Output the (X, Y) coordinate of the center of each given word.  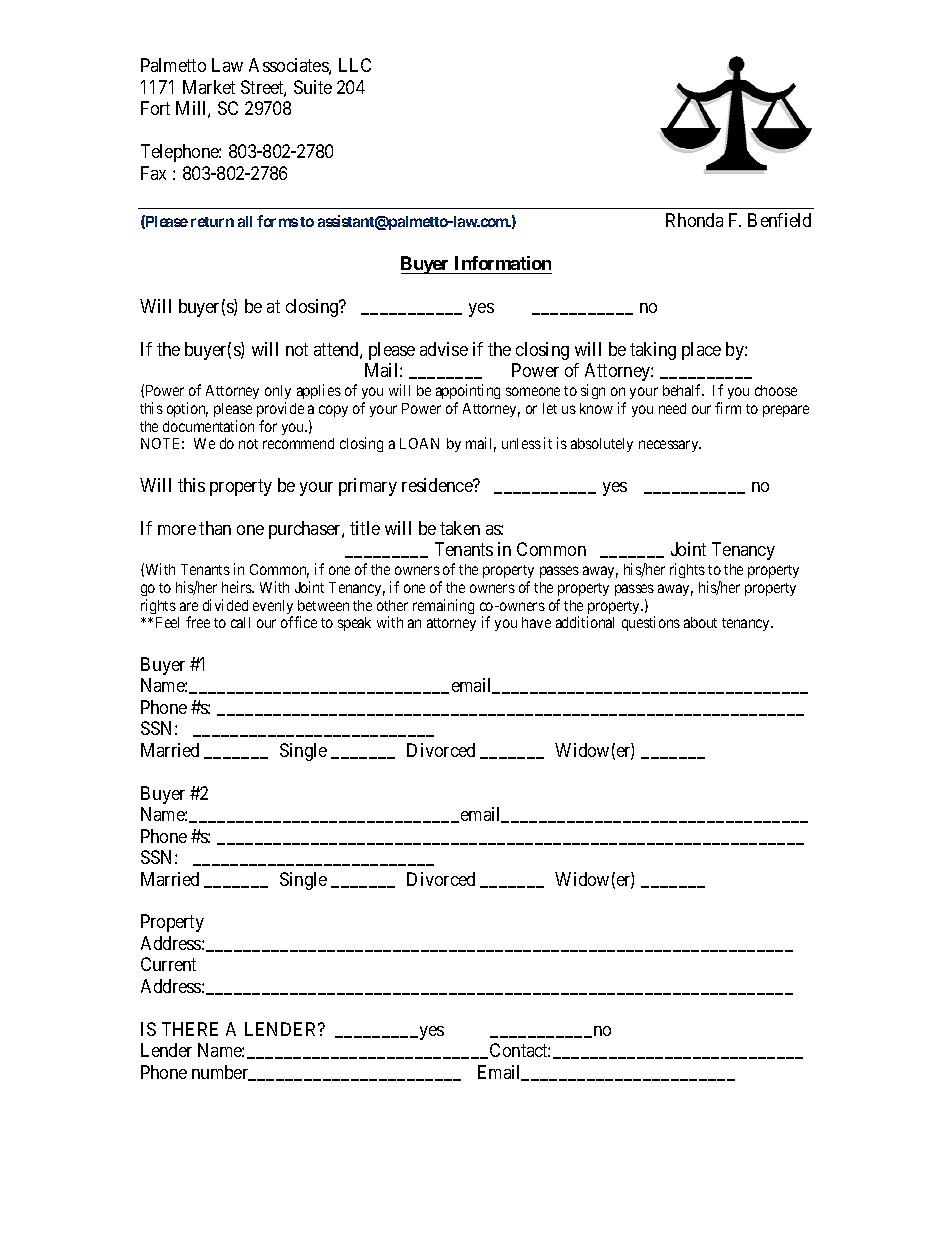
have (536, 622)
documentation (208, 426)
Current (168, 964)
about (700, 622)
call (240, 622)
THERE (190, 1029)
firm (728, 408)
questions (651, 623)
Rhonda (694, 220)
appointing (468, 391)
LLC (355, 65)
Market (209, 87)
